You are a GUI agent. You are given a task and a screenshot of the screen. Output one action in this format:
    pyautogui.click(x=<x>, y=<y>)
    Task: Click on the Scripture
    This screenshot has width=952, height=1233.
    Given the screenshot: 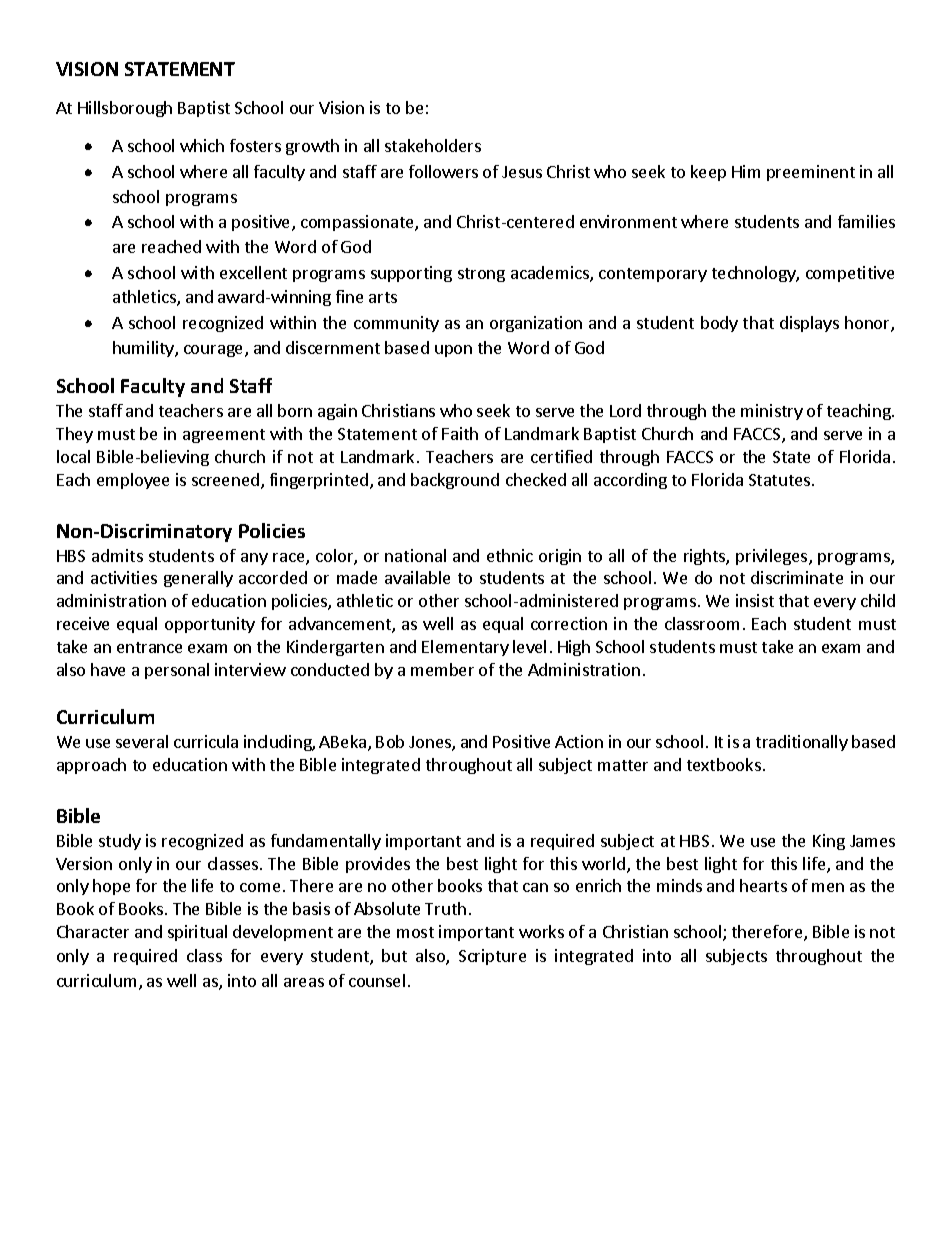 What is the action you would take?
    pyautogui.click(x=492, y=957)
